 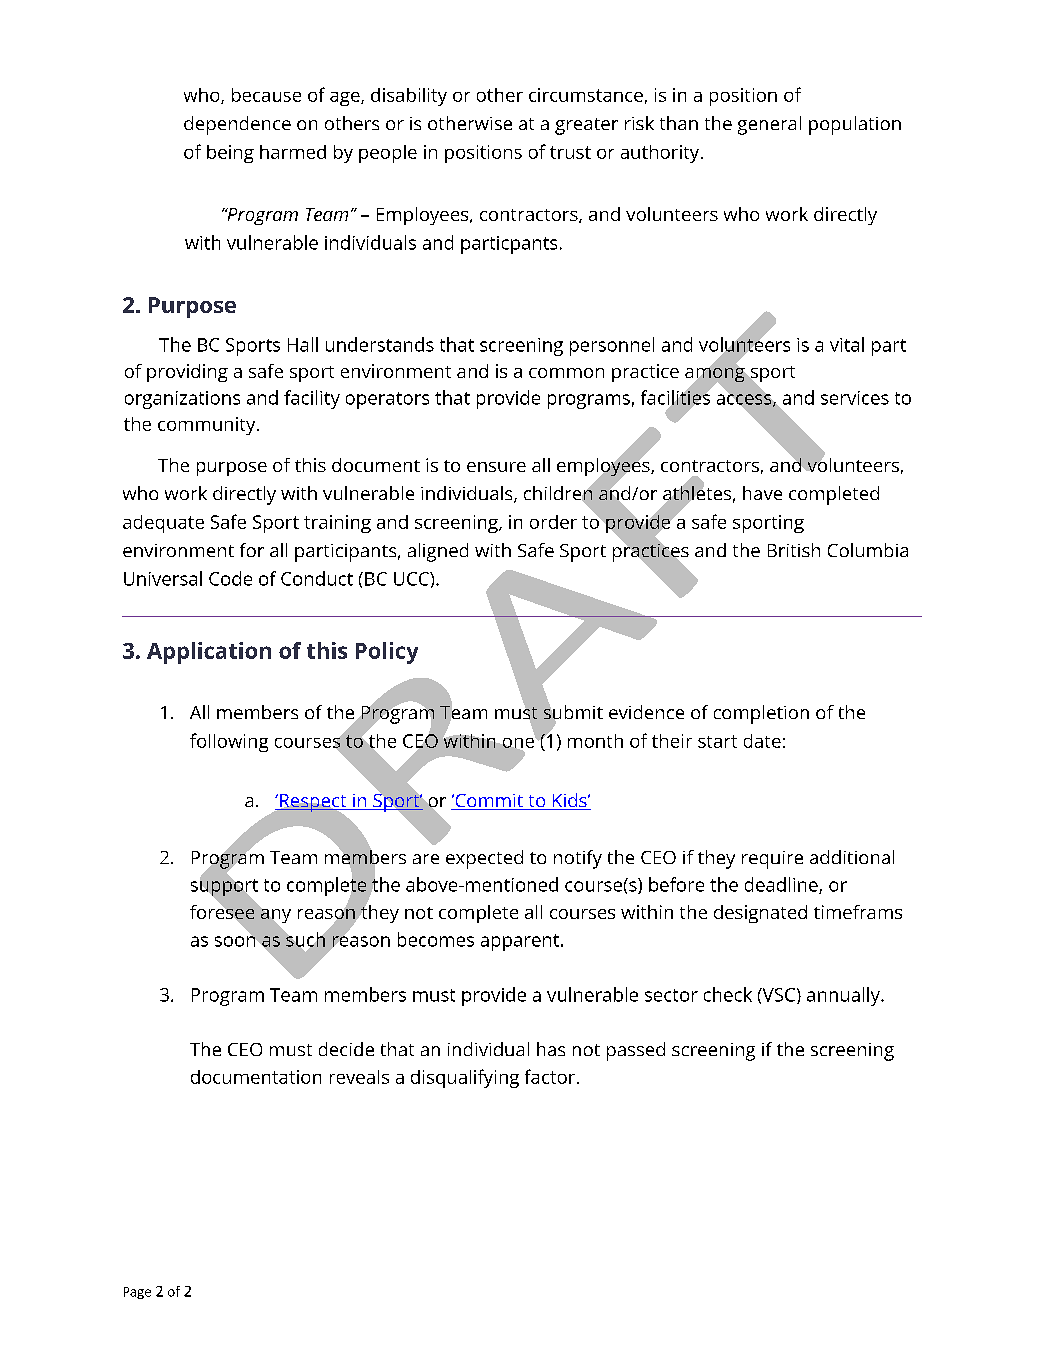 What do you see at coordinates (570, 152) in the page?
I see `trust` at bounding box center [570, 152].
